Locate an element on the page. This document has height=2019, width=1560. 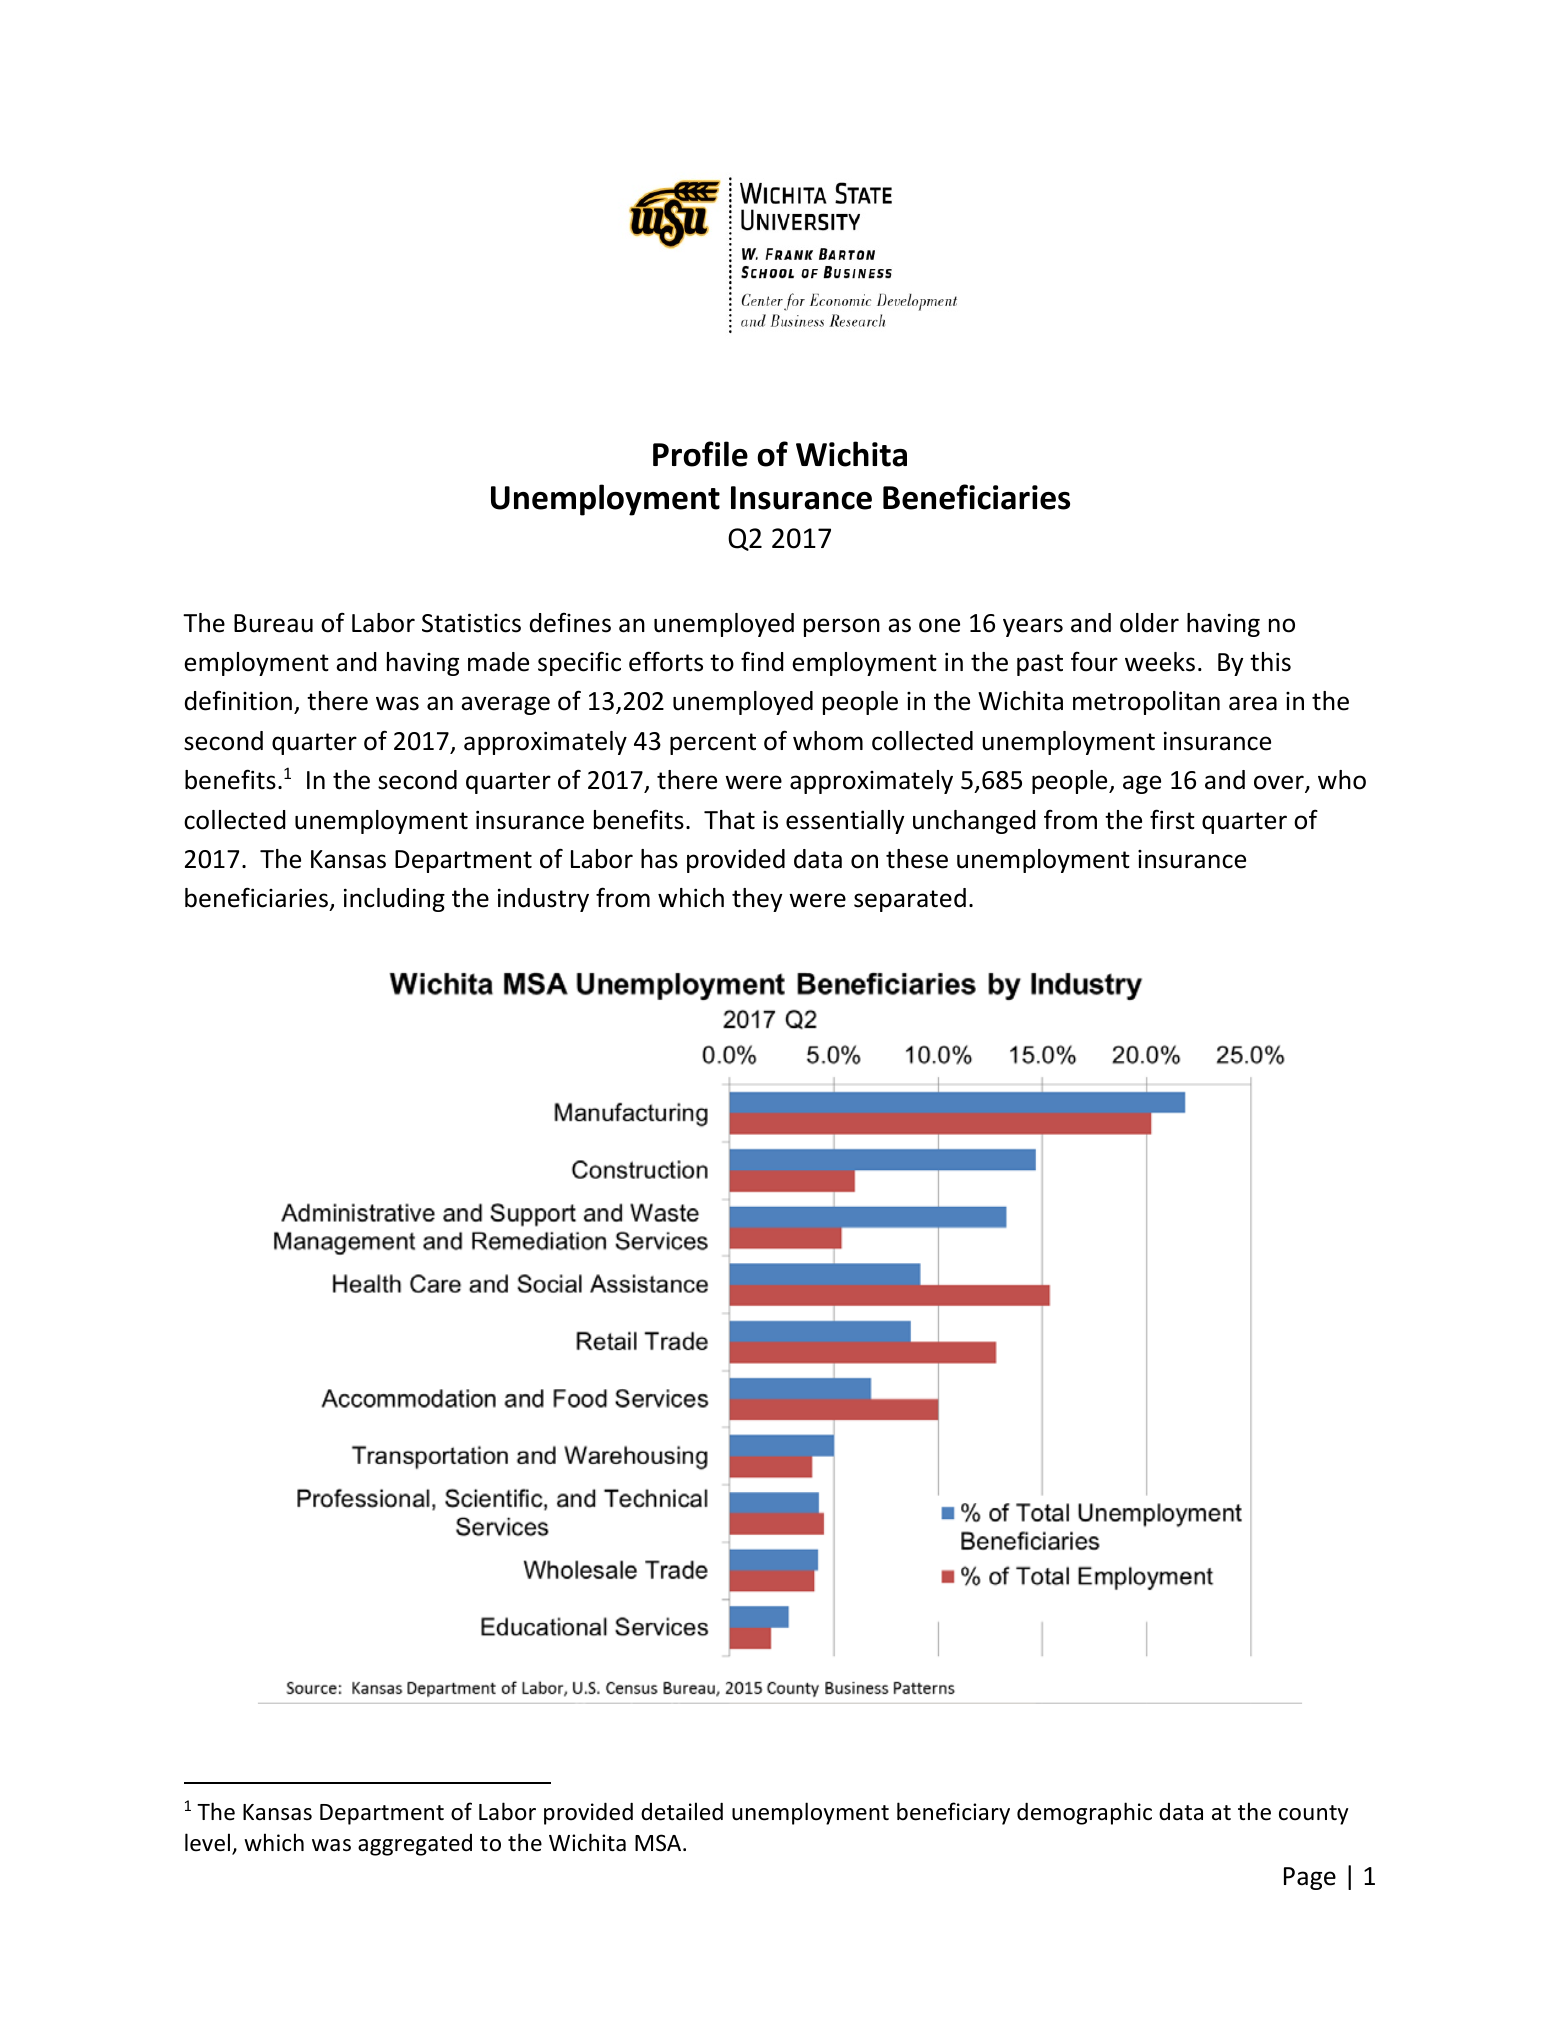
older is located at coordinates (1149, 623).
